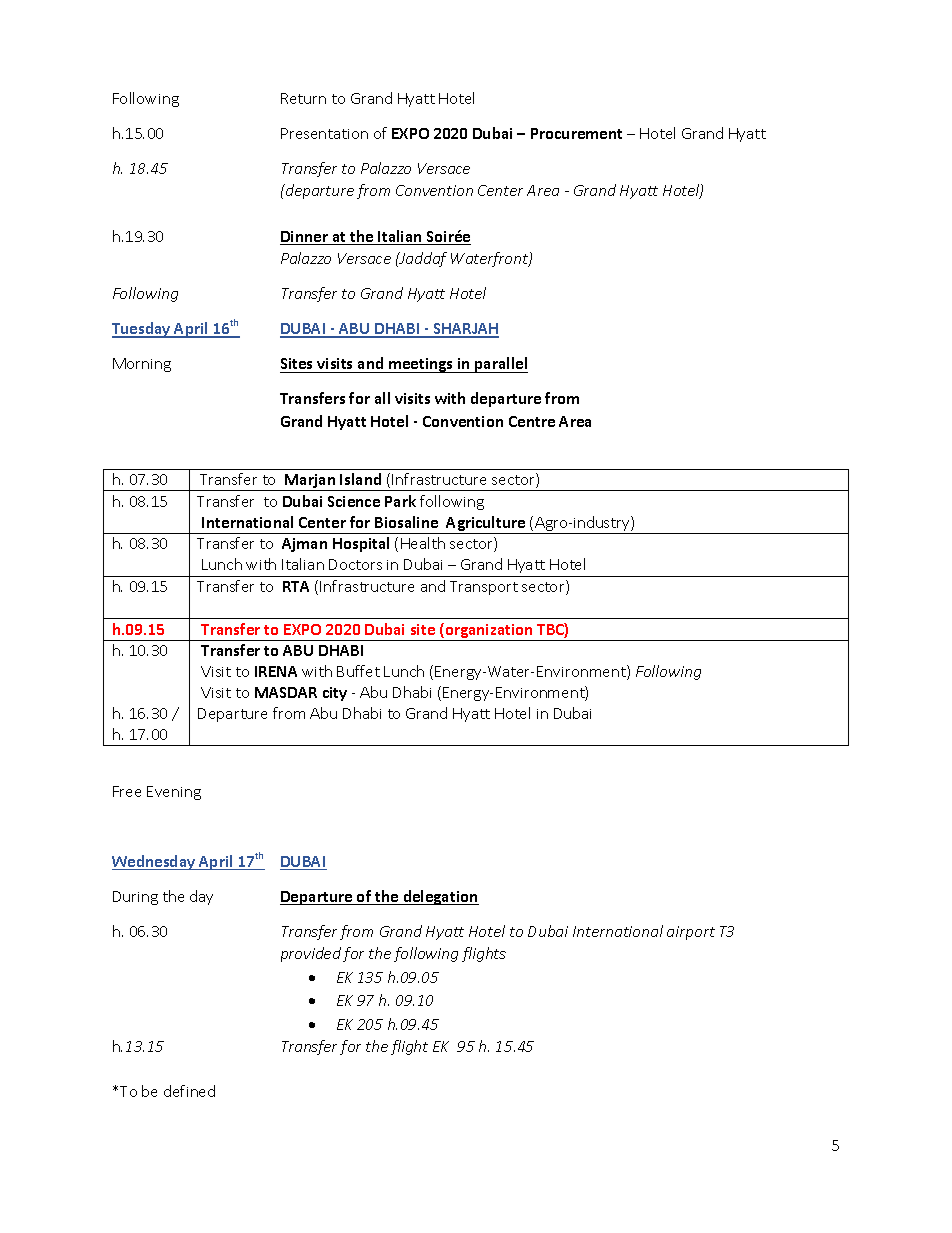 Image resolution: width=952 pixels, height=1233 pixels. Describe the element at coordinates (189, 1091) in the document. I see `defined` at that location.
